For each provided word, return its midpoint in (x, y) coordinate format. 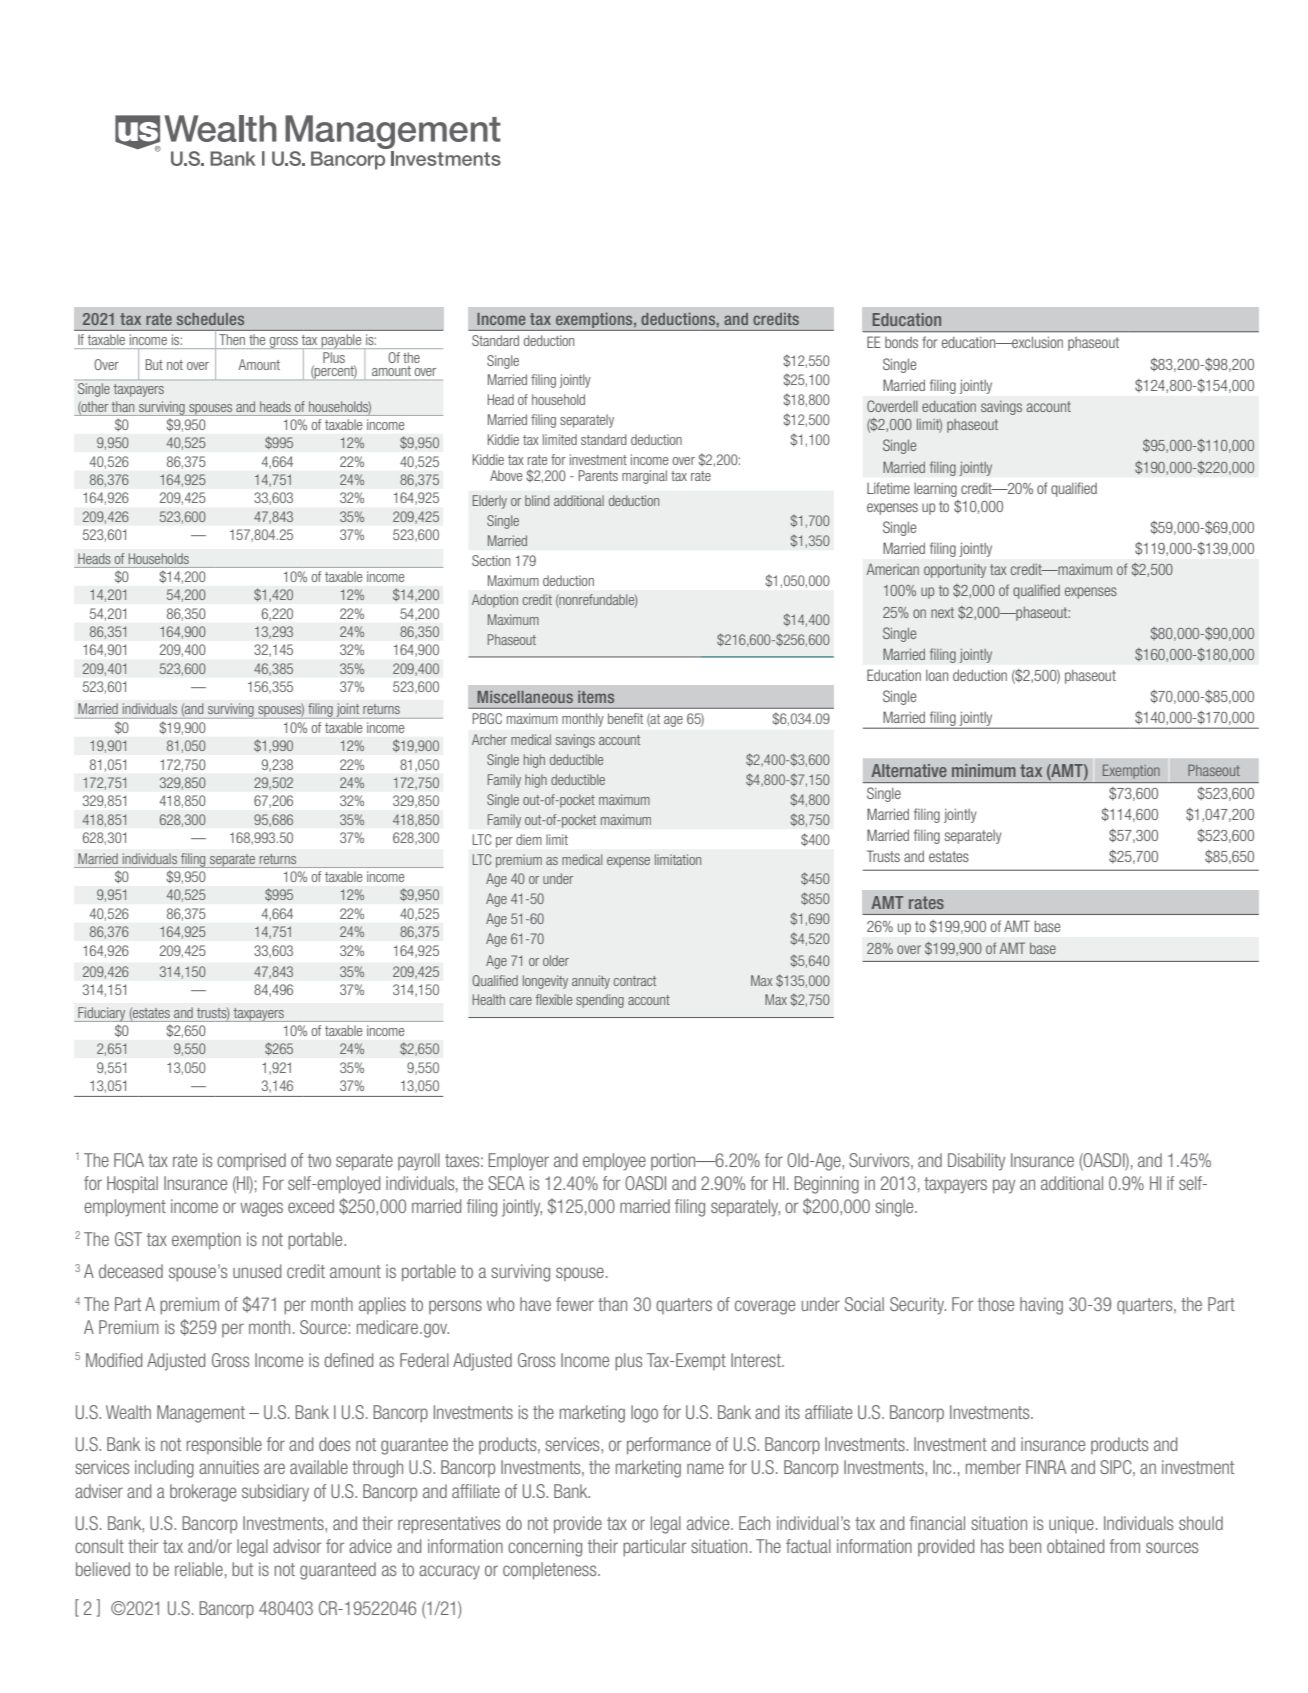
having (1041, 1306)
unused (257, 1271)
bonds (901, 342)
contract (635, 981)
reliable (199, 1569)
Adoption (495, 601)
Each (754, 1523)
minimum (984, 770)
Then (232, 339)
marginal (644, 477)
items (596, 697)
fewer (575, 1304)
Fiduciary (102, 1014)
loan (937, 675)
